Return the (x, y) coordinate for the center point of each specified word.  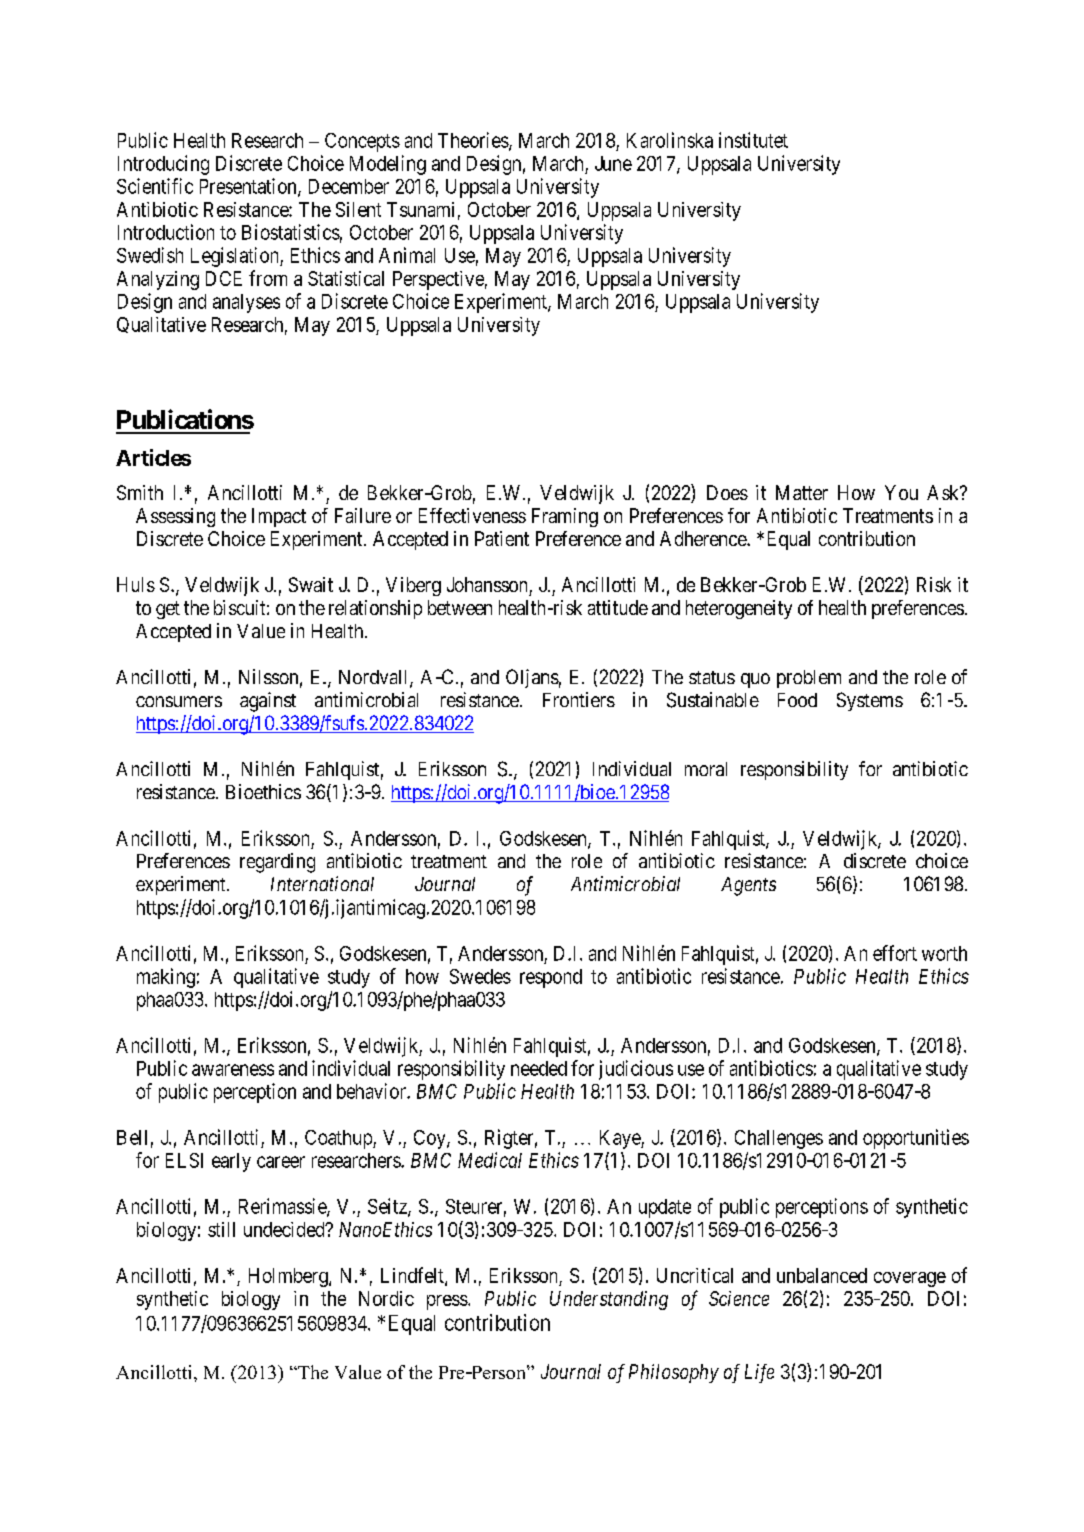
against (268, 702)
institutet (753, 140)
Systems (870, 701)
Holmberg (289, 1277)
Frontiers (579, 699)
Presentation (249, 187)
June (613, 163)
